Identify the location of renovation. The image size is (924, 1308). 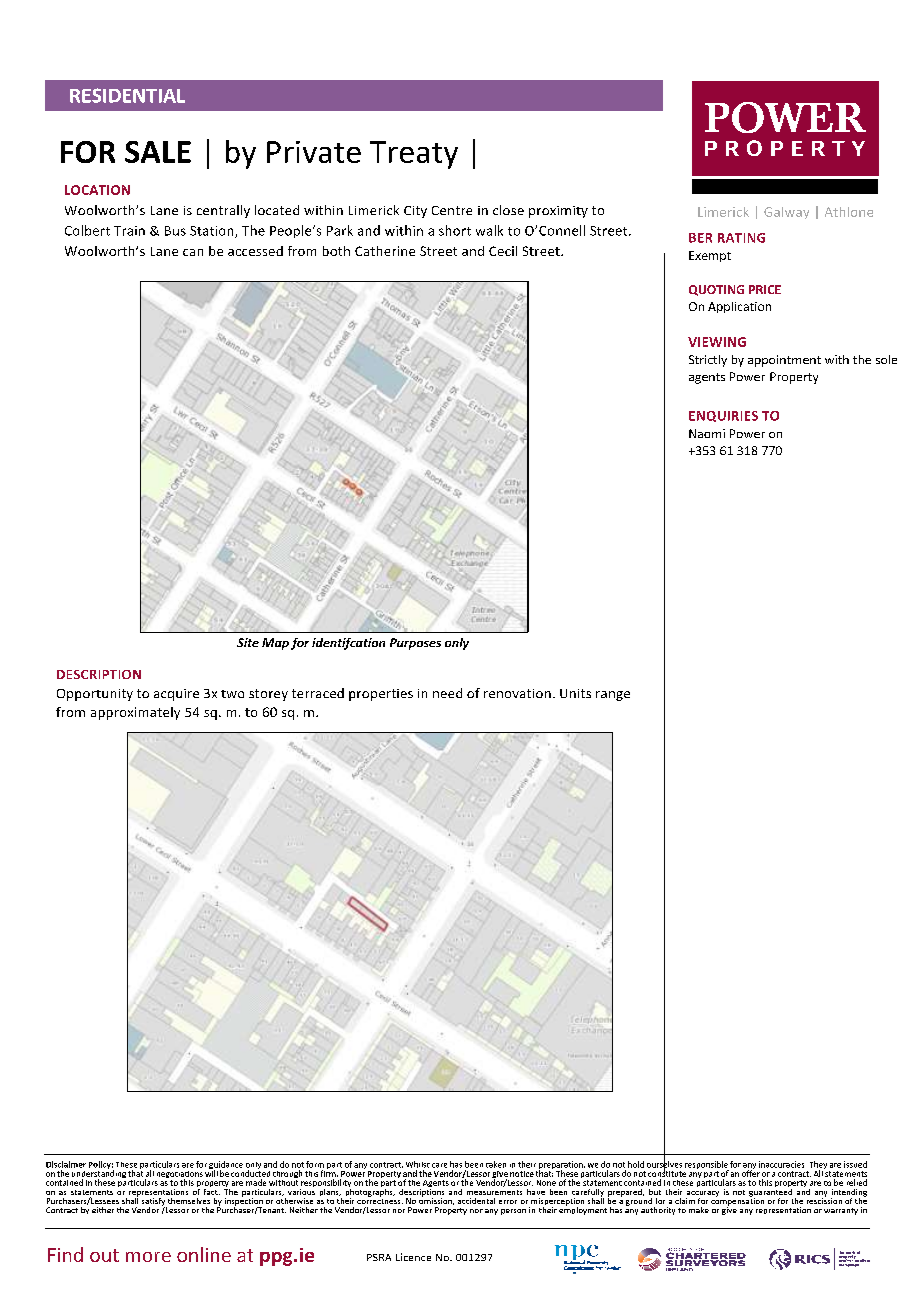
(517, 693).
